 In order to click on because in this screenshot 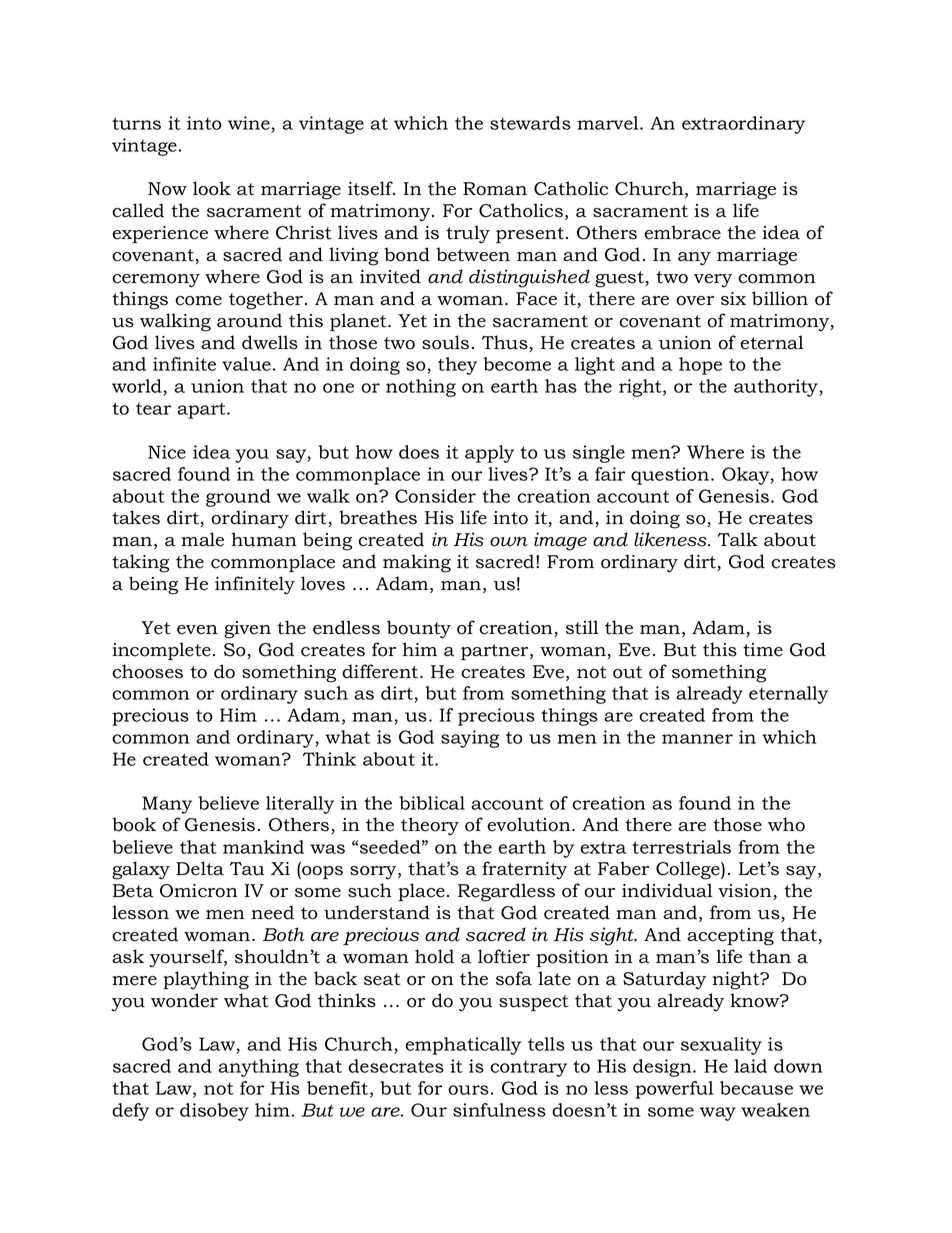, I will do `click(756, 1088)`.
